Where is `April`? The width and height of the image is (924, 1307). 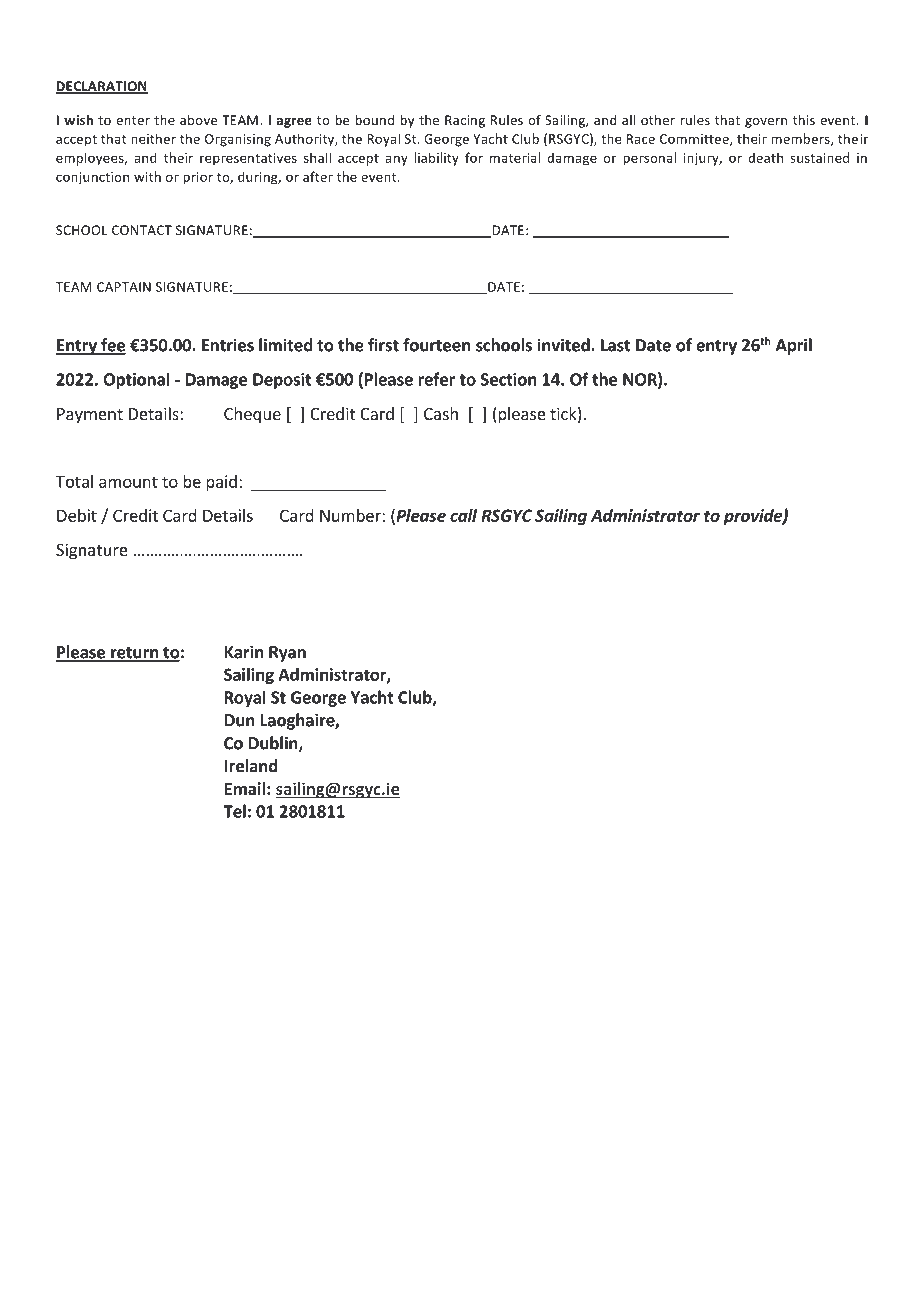
April is located at coordinates (794, 346).
